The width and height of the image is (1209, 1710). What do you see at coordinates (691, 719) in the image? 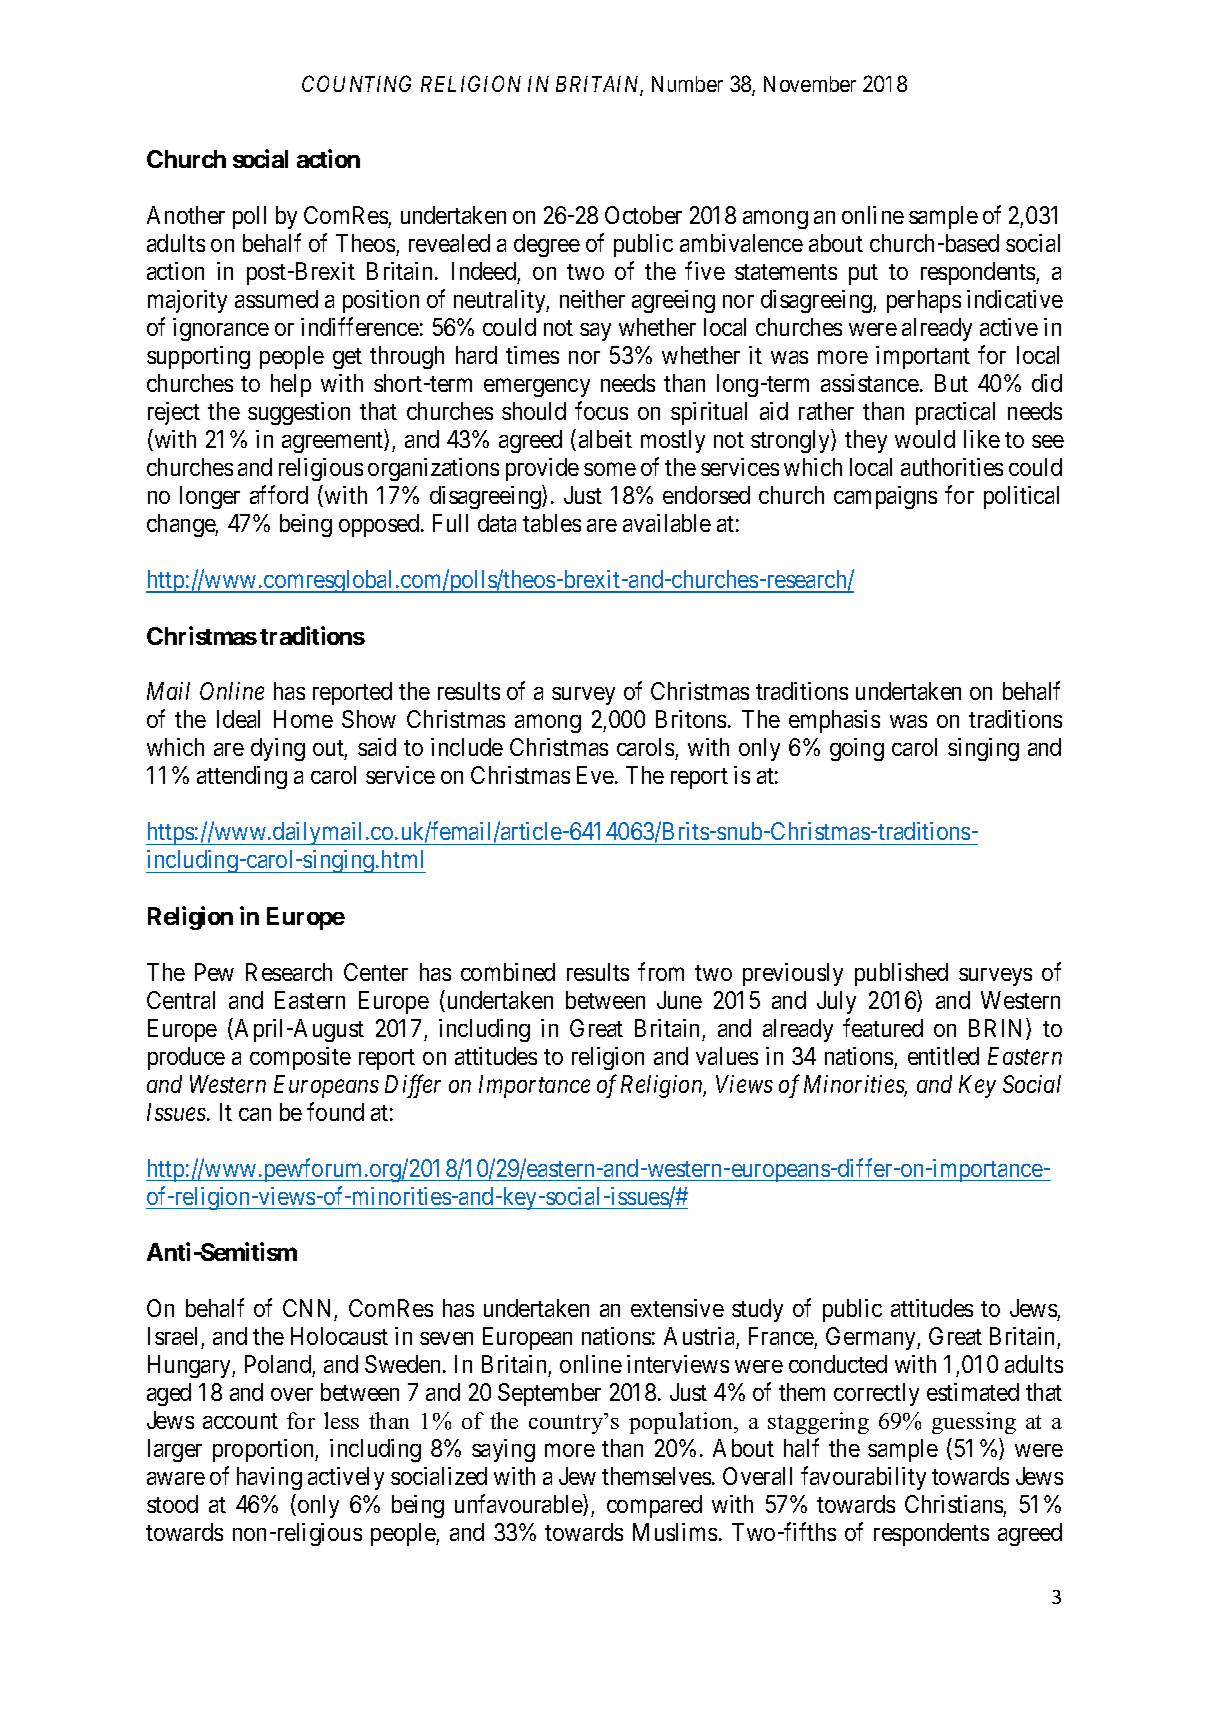
I see `Britons` at bounding box center [691, 719].
